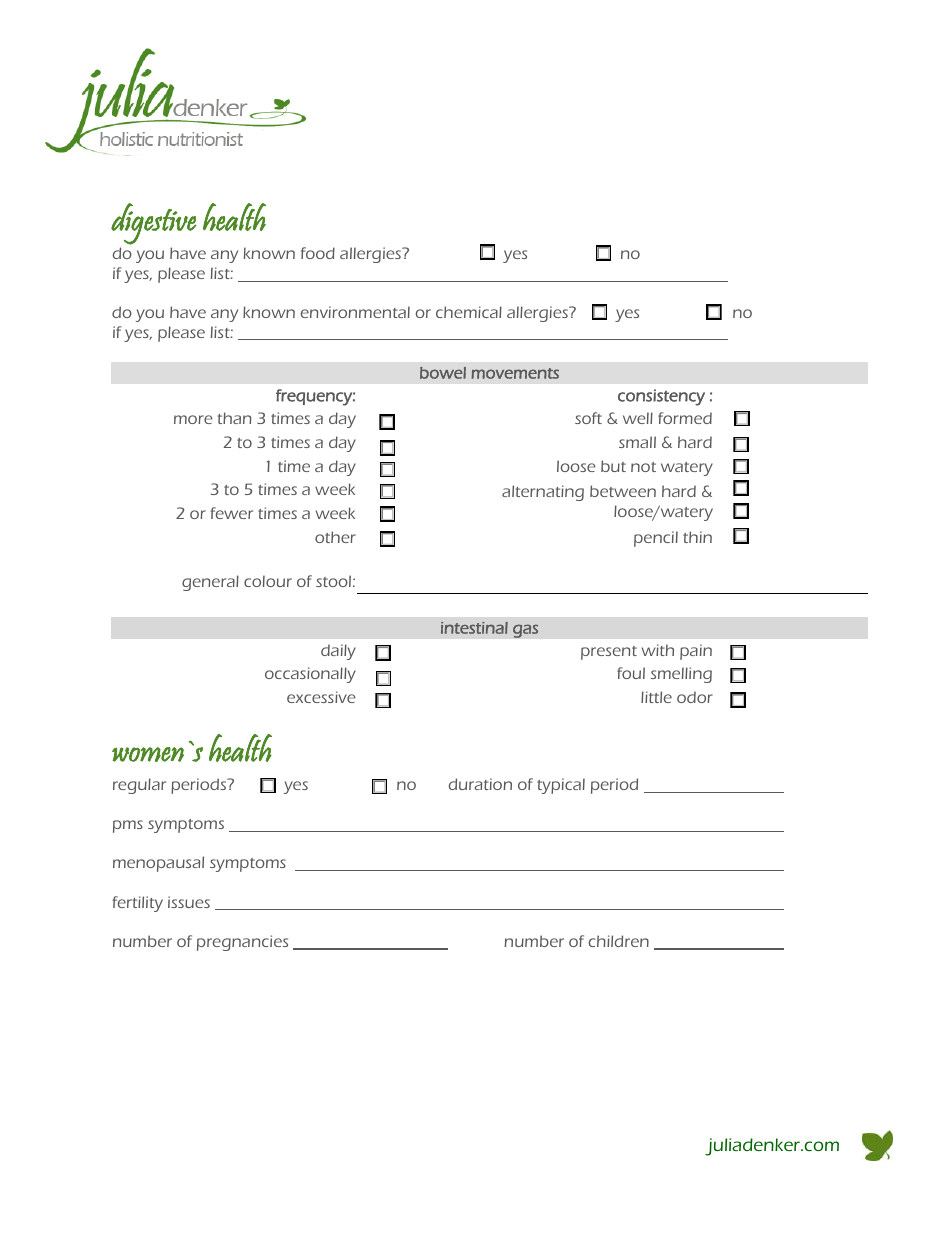 The image size is (952, 1233). I want to click on digestive, so click(153, 224).
